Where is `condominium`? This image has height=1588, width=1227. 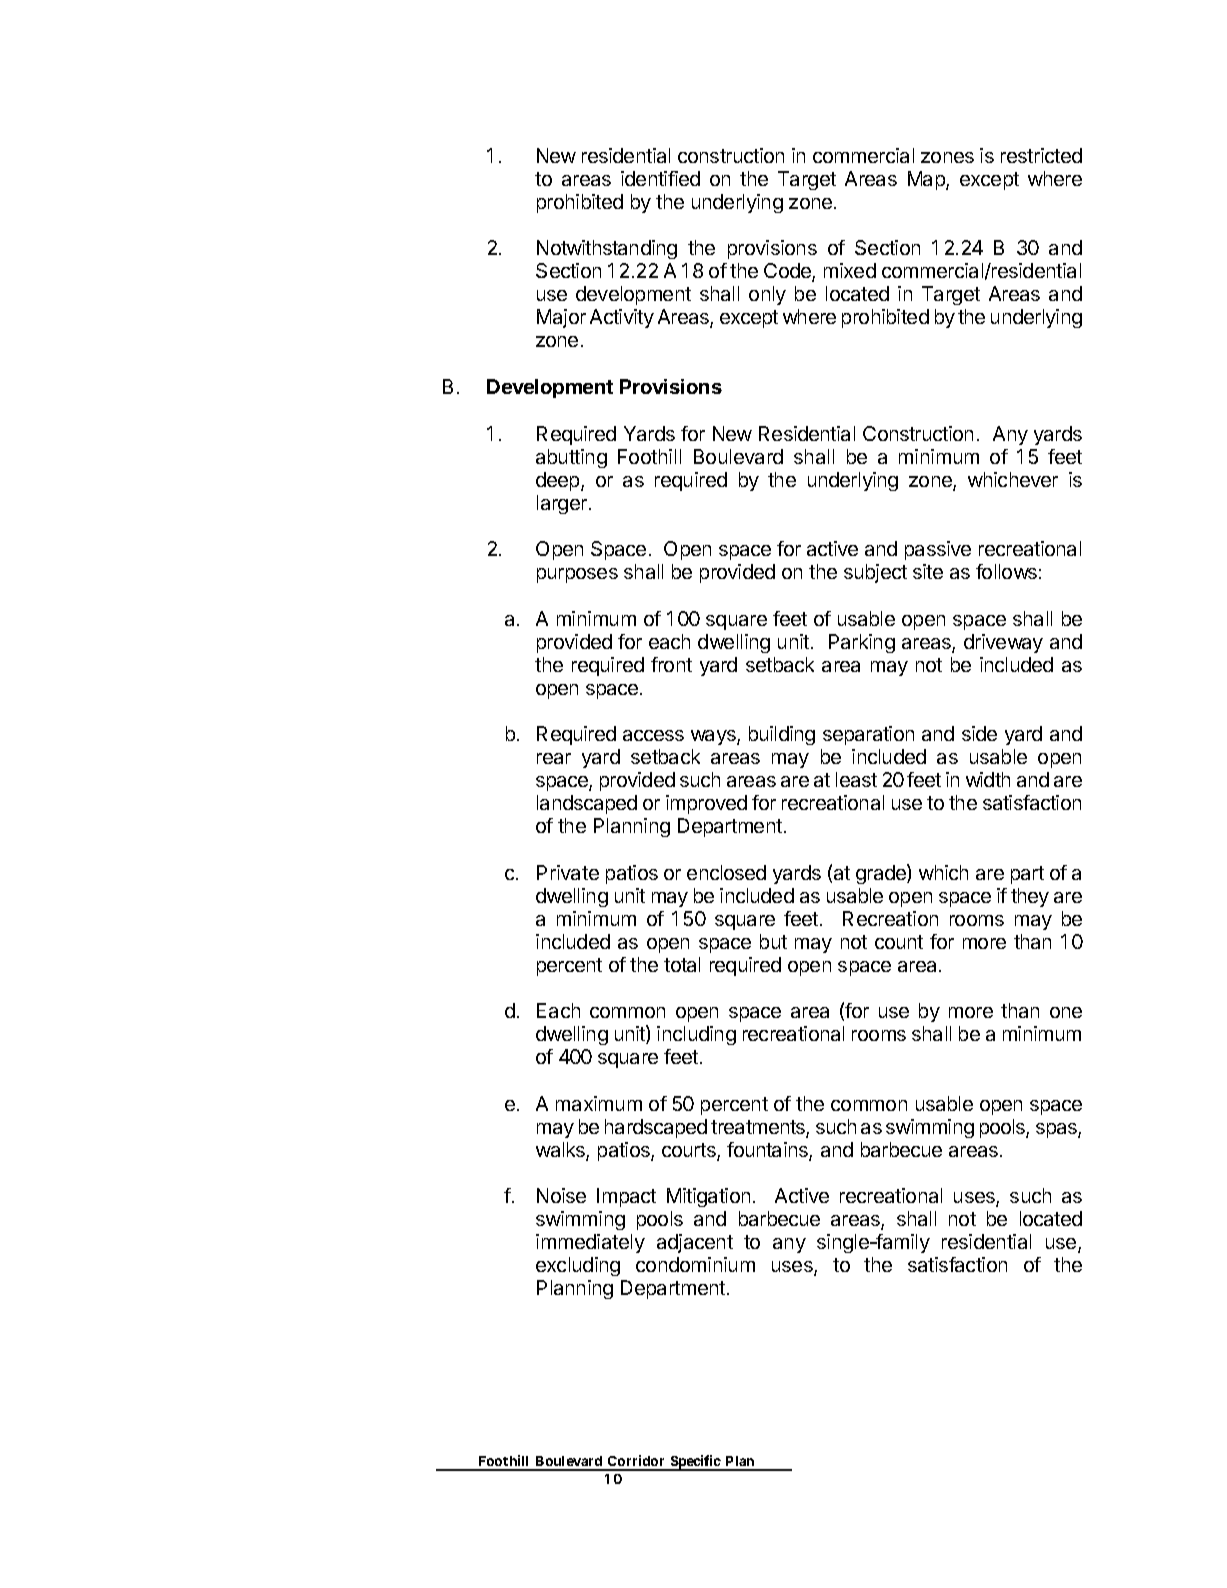
condominium is located at coordinates (695, 1264).
